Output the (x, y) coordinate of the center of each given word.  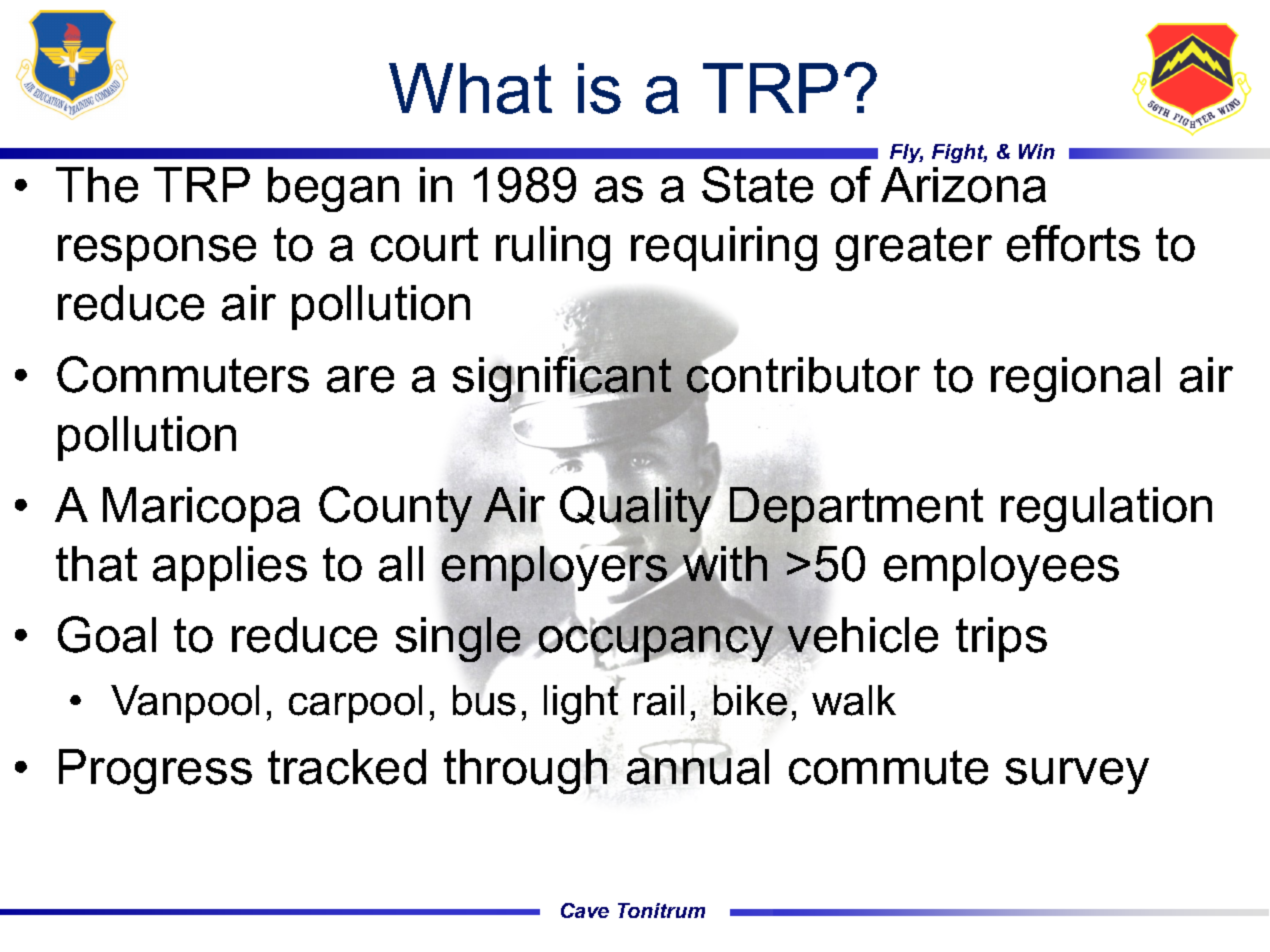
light (581, 703)
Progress (155, 771)
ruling (553, 248)
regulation (1106, 509)
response (157, 253)
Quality (635, 509)
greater (914, 249)
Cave (585, 910)
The (97, 185)
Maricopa (201, 509)
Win (1037, 151)
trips (1001, 639)
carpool (355, 704)
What (470, 88)
